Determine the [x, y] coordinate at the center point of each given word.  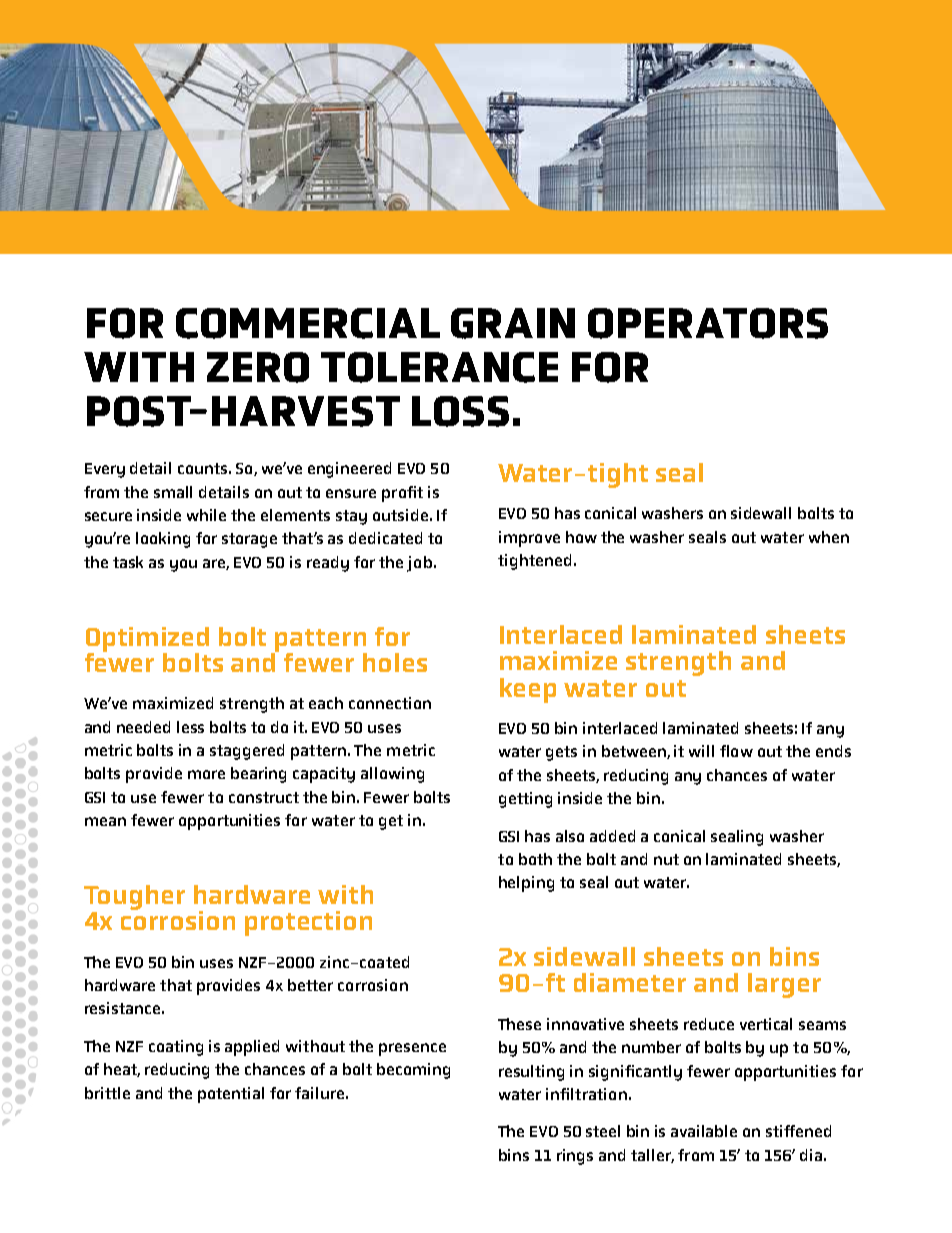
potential [231, 1095]
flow [736, 751]
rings [575, 1157]
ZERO [258, 367]
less [190, 727]
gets [561, 753]
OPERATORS [708, 323]
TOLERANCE [439, 367]
